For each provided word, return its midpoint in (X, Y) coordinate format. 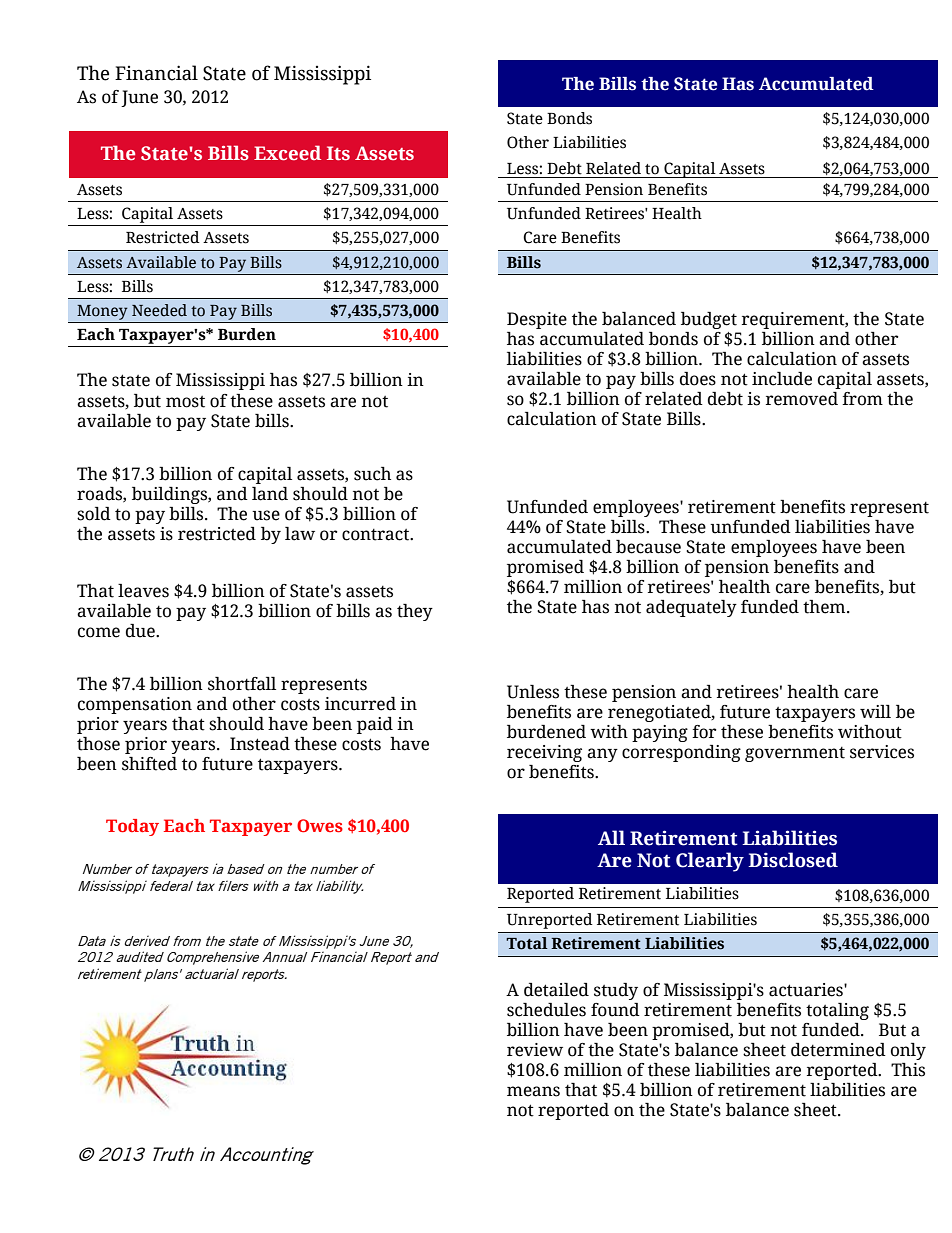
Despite (537, 320)
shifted (149, 764)
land (270, 494)
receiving (544, 753)
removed (802, 399)
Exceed (287, 153)
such (372, 474)
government (795, 754)
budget (709, 320)
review (535, 1050)
